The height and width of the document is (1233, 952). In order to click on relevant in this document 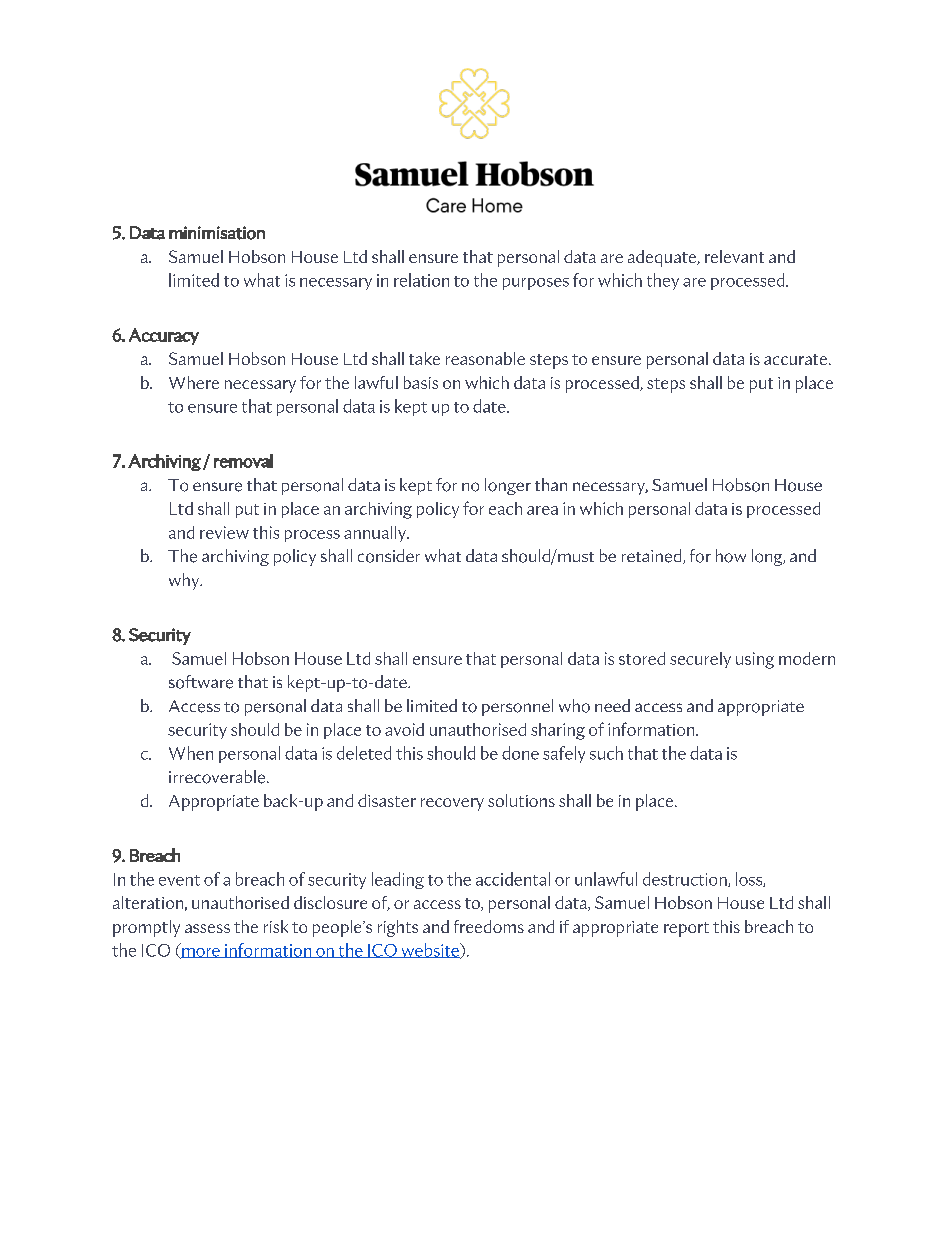, I will do `click(734, 256)`.
